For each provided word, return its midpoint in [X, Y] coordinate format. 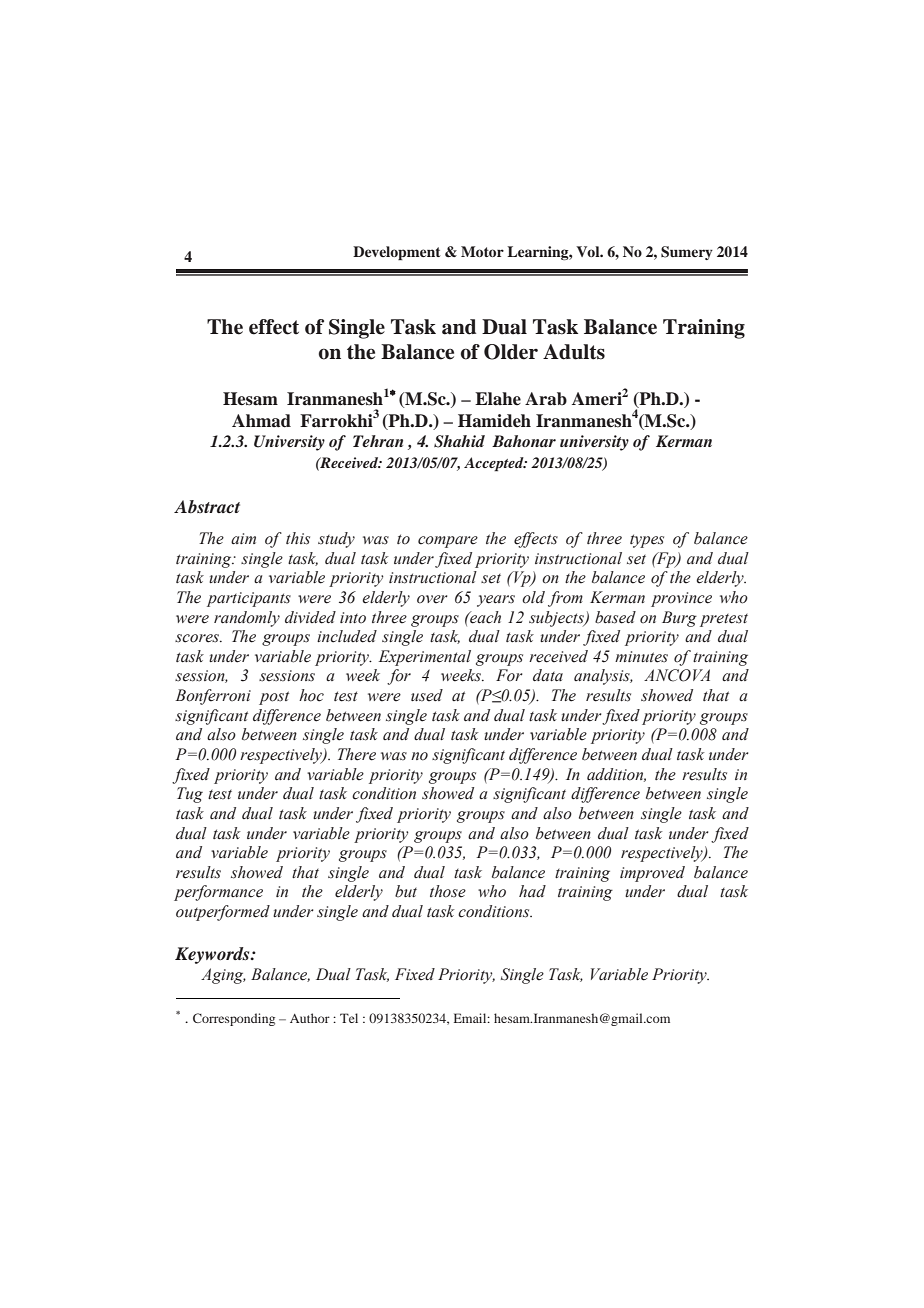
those [448, 891]
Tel [349, 1018]
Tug [190, 795]
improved [652, 874]
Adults [574, 352]
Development [397, 253]
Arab [546, 399]
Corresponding [234, 1019]
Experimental [424, 658]
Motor [482, 251]
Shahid [459, 441]
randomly [247, 619]
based [615, 617]
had [532, 891]
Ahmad [261, 421]
